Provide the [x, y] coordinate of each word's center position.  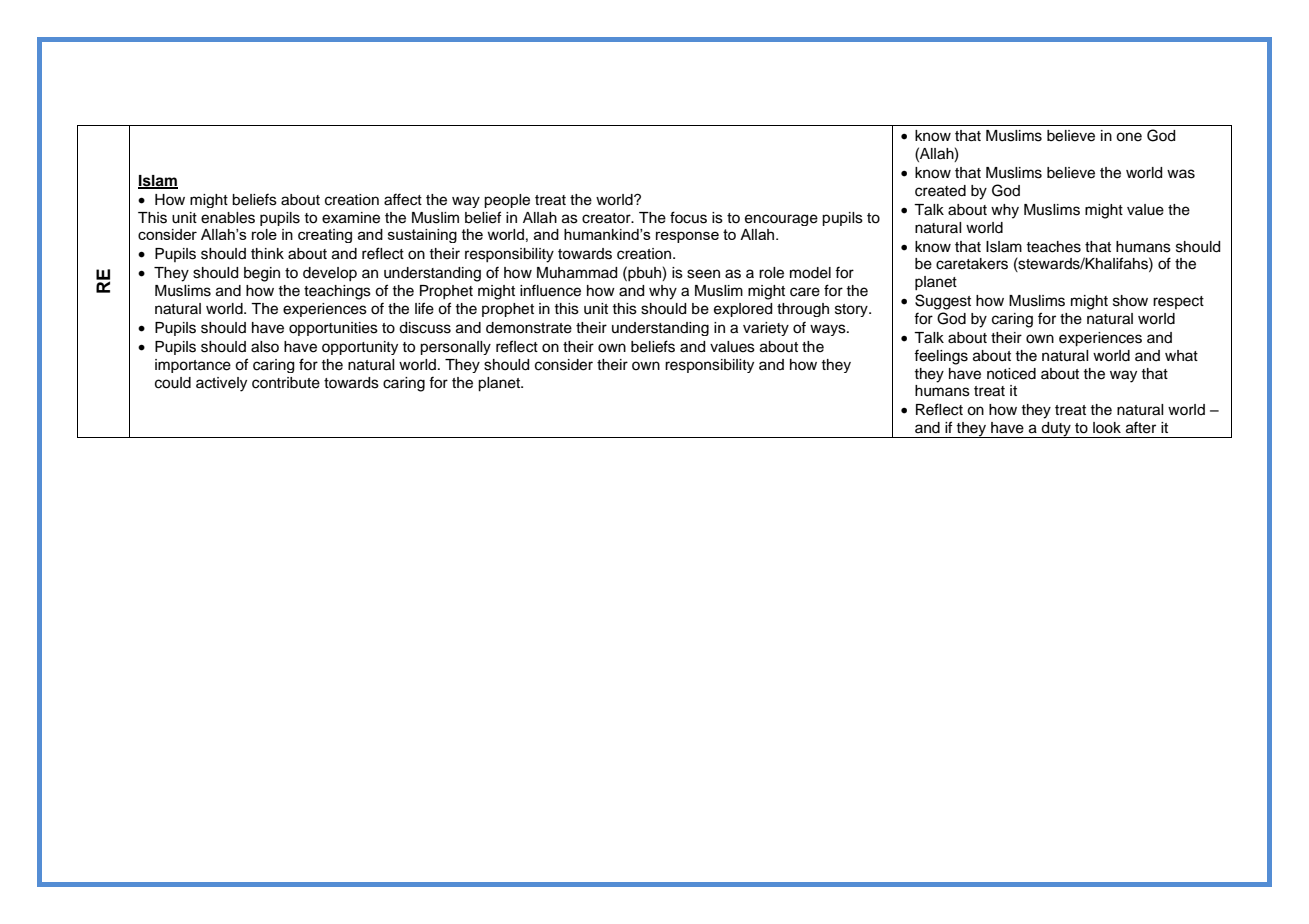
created [940, 191]
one [1129, 137]
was [1181, 174]
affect [403, 199]
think [267, 253]
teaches [1053, 247]
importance [193, 366]
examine [351, 218]
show [1130, 301]
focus [688, 217]
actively [221, 384]
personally [455, 348]
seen [703, 274]
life [424, 308]
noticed [1011, 374]
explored [743, 310]
